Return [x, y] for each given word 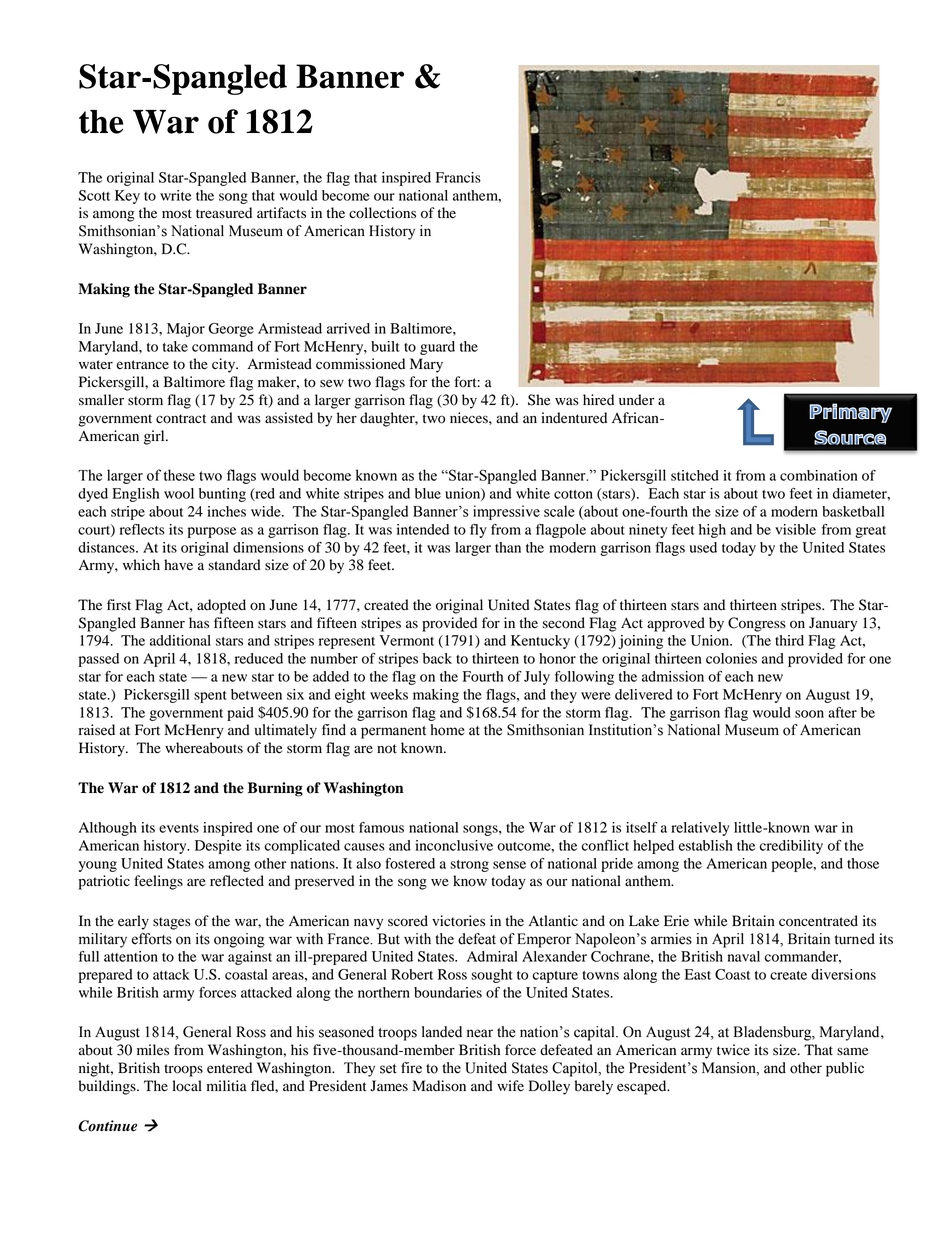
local [187, 1086]
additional [180, 640]
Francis [458, 177]
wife [510, 1086]
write [176, 195]
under [636, 400]
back [437, 658]
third [789, 640]
